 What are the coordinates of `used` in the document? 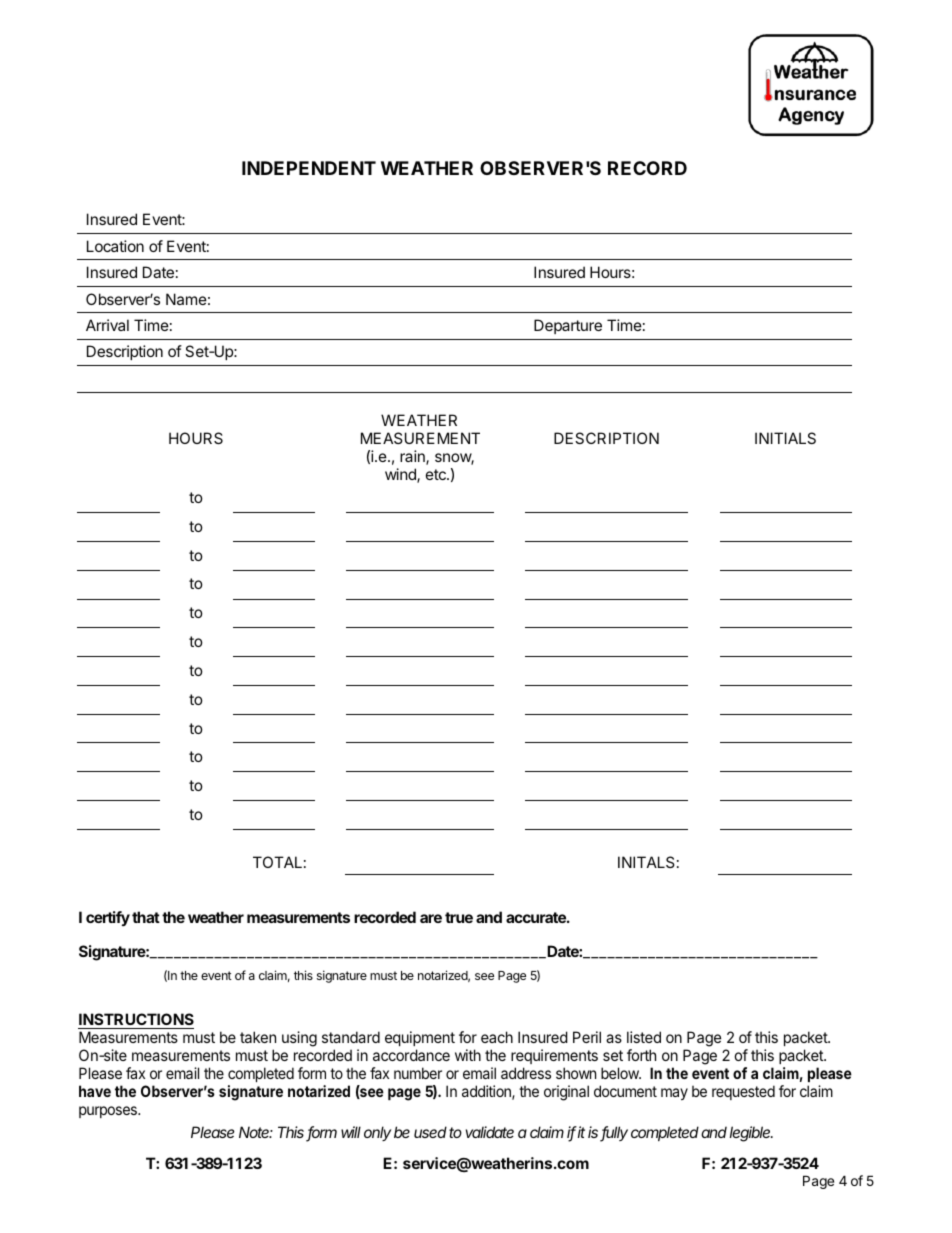 It's located at (430, 1132).
